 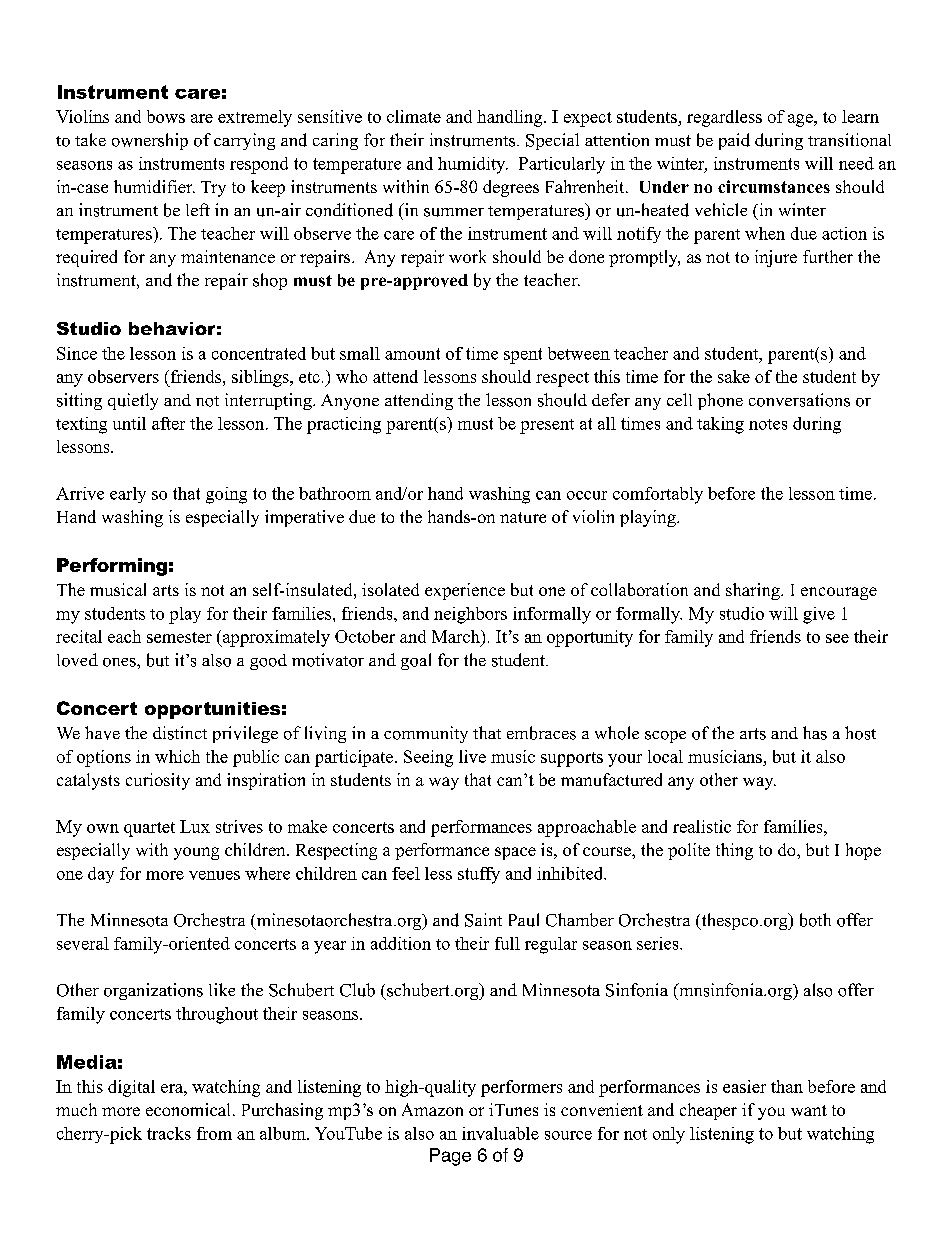 What do you see at coordinates (473, 165) in the screenshot?
I see `humidity` at bounding box center [473, 165].
